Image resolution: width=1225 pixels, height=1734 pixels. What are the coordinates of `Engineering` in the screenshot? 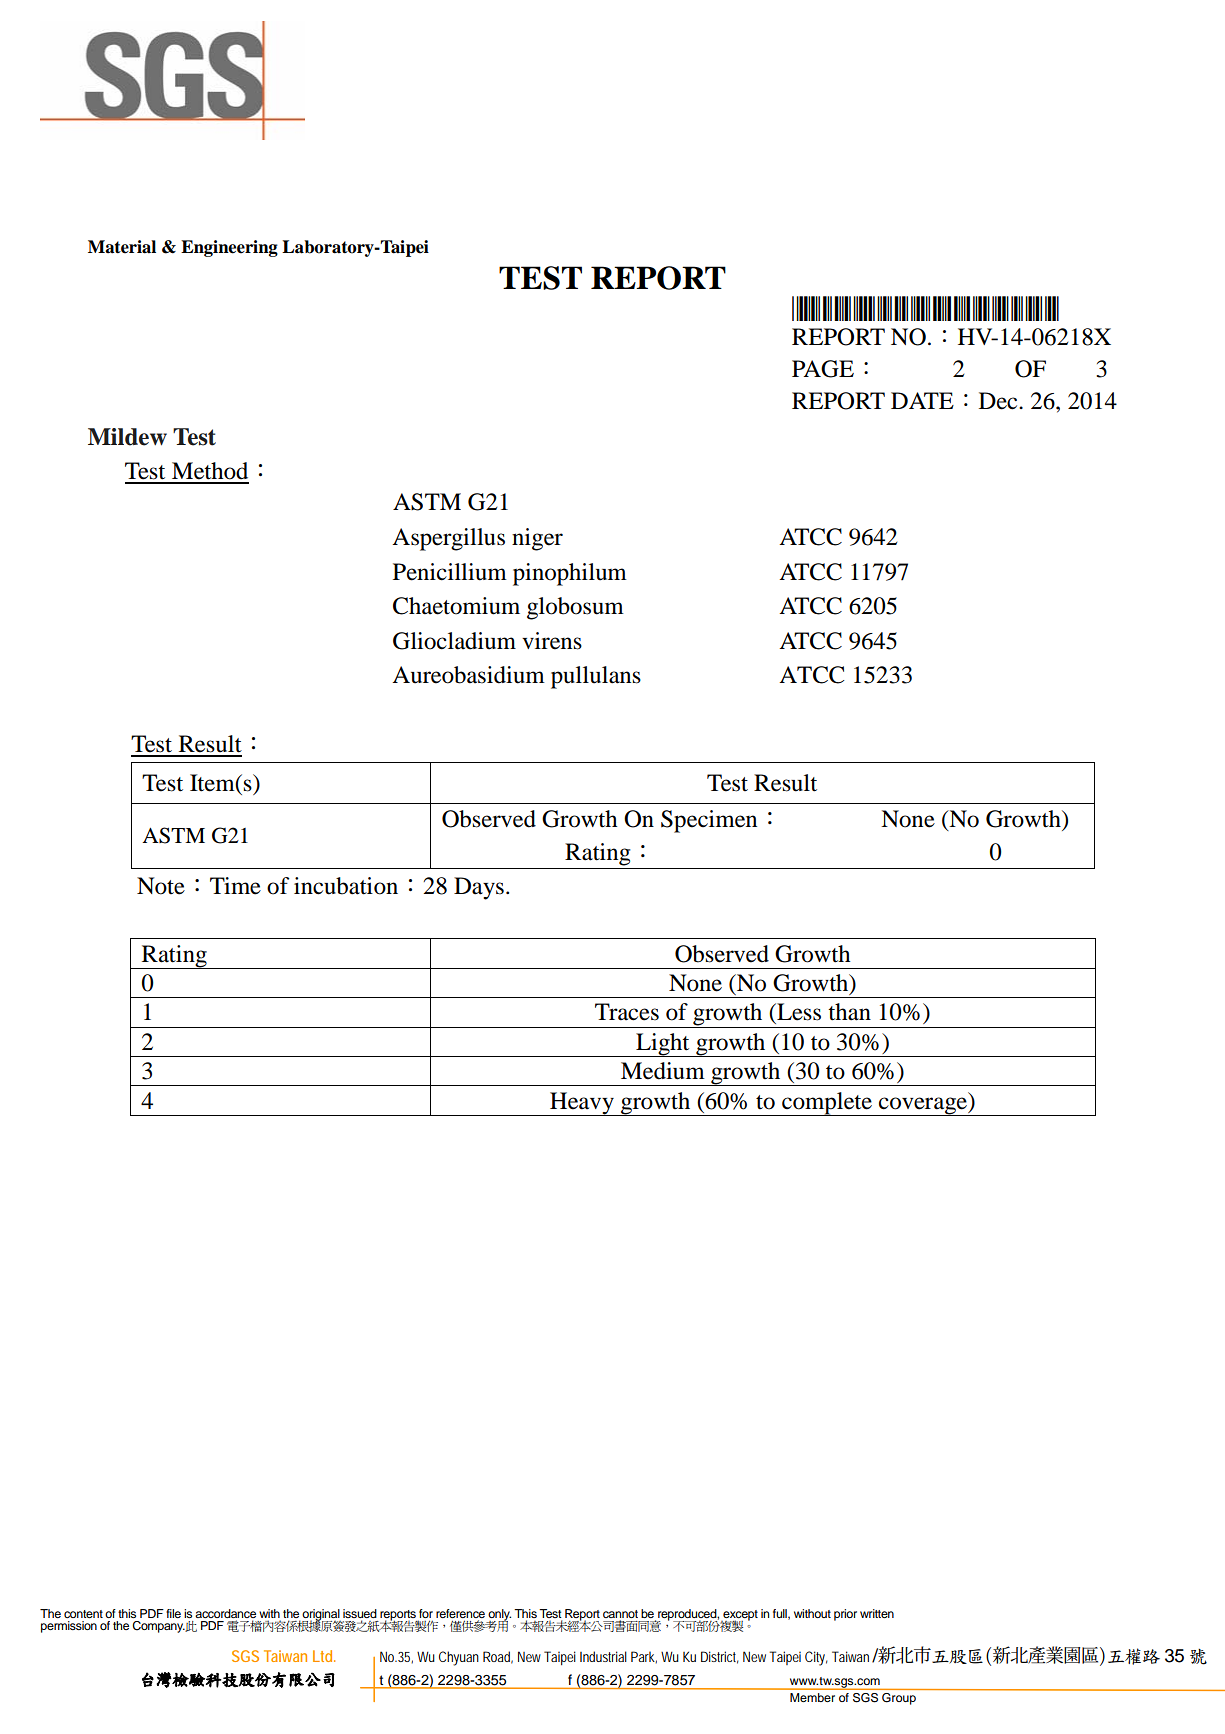 It's located at (229, 248).
